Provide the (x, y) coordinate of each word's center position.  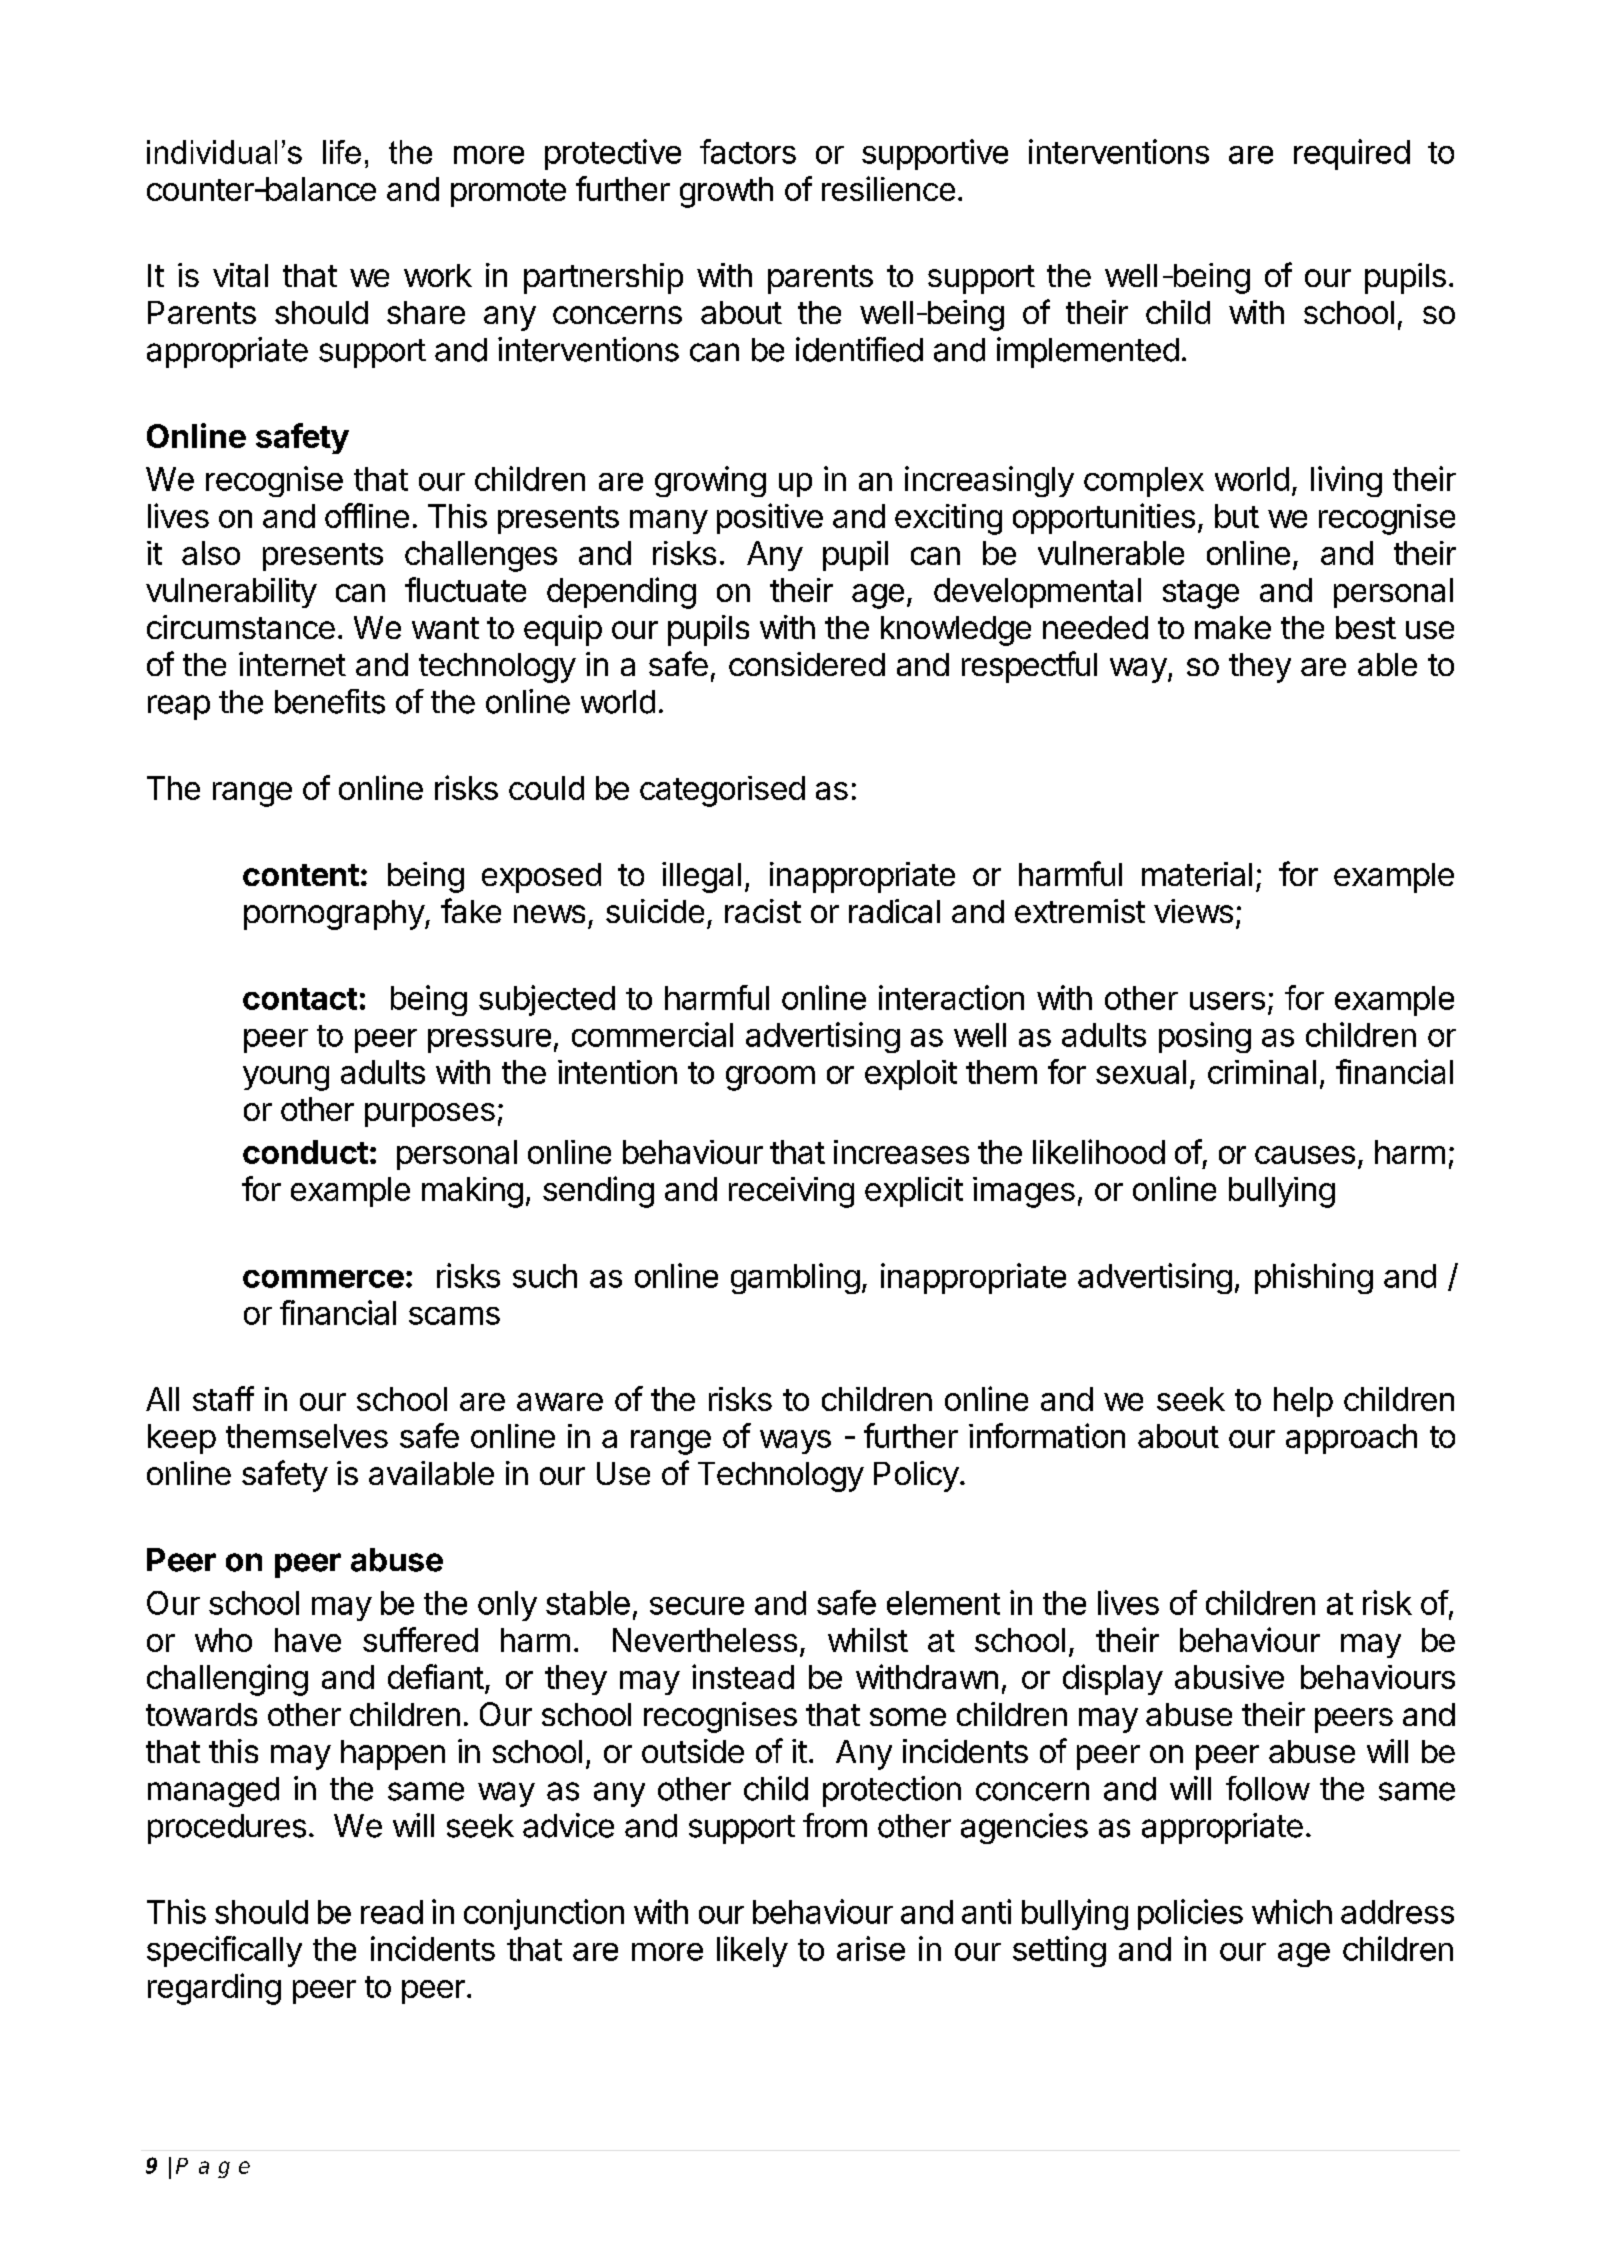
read (392, 1912)
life (342, 152)
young (286, 1078)
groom (770, 1078)
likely (752, 1951)
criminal (1262, 1072)
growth (726, 192)
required (1352, 154)
